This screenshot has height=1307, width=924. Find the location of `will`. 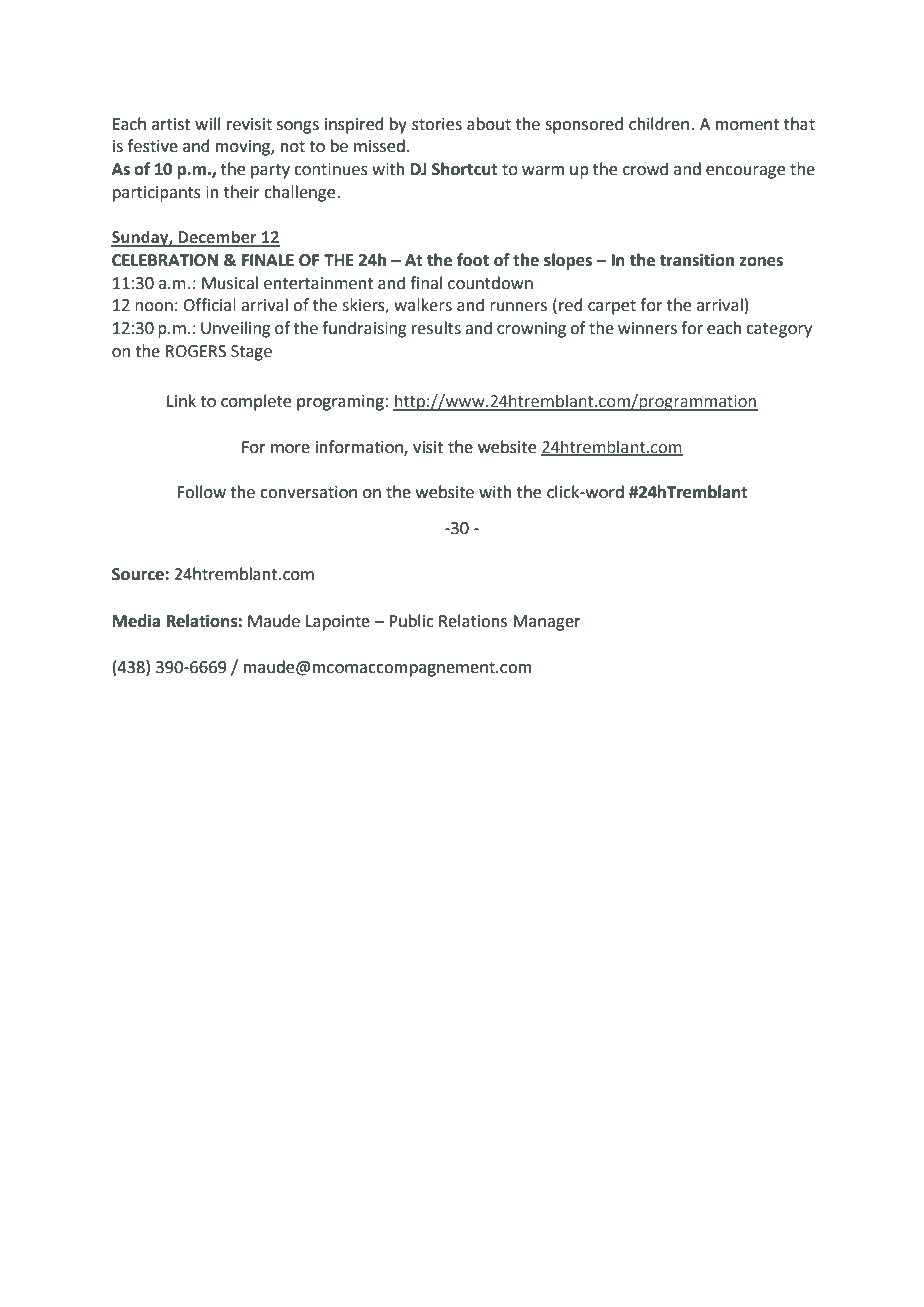

will is located at coordinates (207, 123).
